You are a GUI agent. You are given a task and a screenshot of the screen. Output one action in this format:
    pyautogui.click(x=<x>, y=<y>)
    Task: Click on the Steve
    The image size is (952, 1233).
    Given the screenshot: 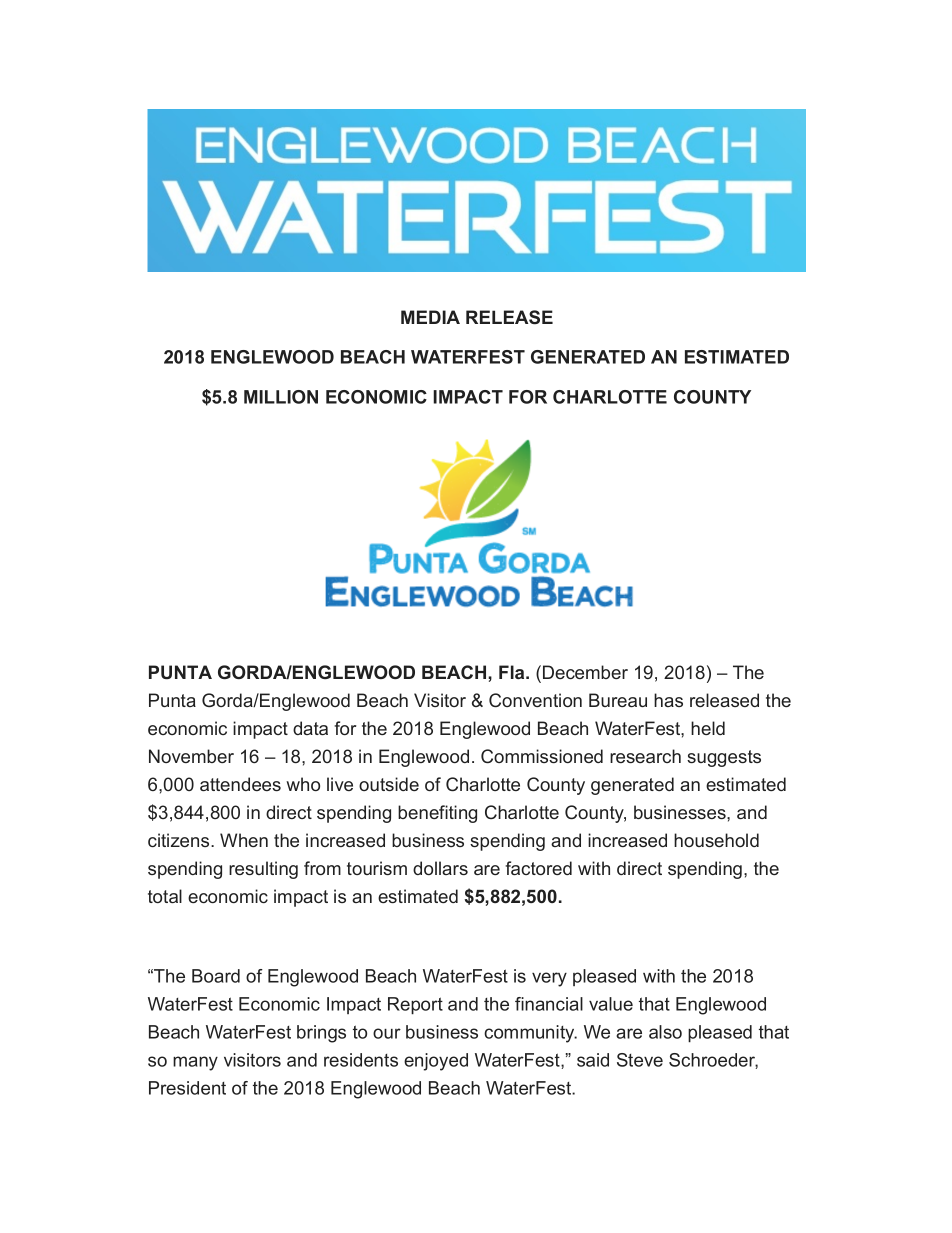 What is the action you would take?
    pyautogui.click(x=640, y=1060)
